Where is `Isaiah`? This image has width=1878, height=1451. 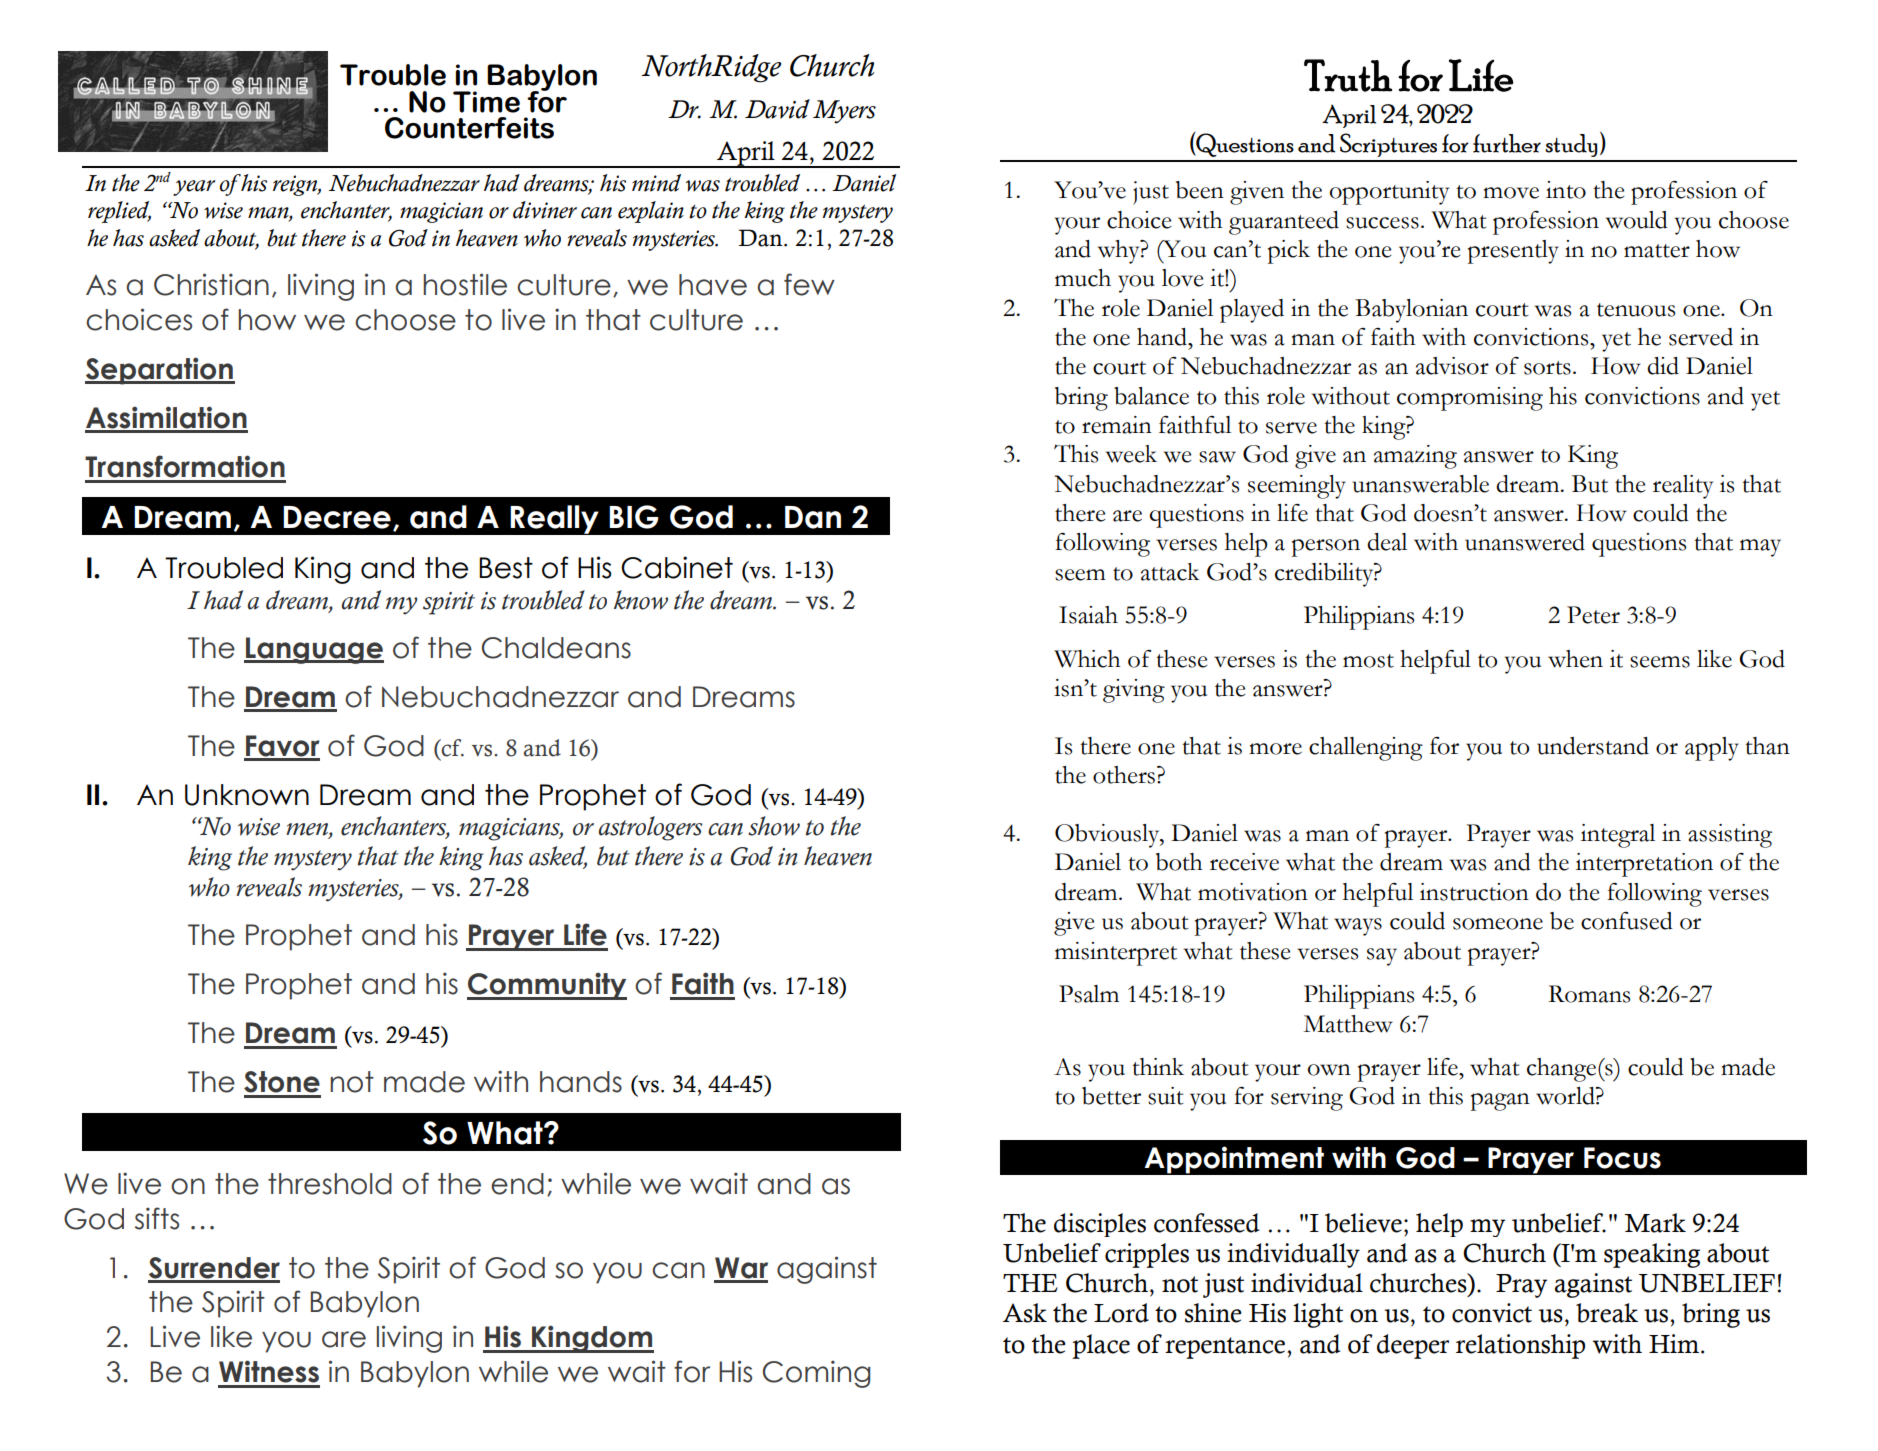
Isaiah is located at coordinates (1088, 615).
